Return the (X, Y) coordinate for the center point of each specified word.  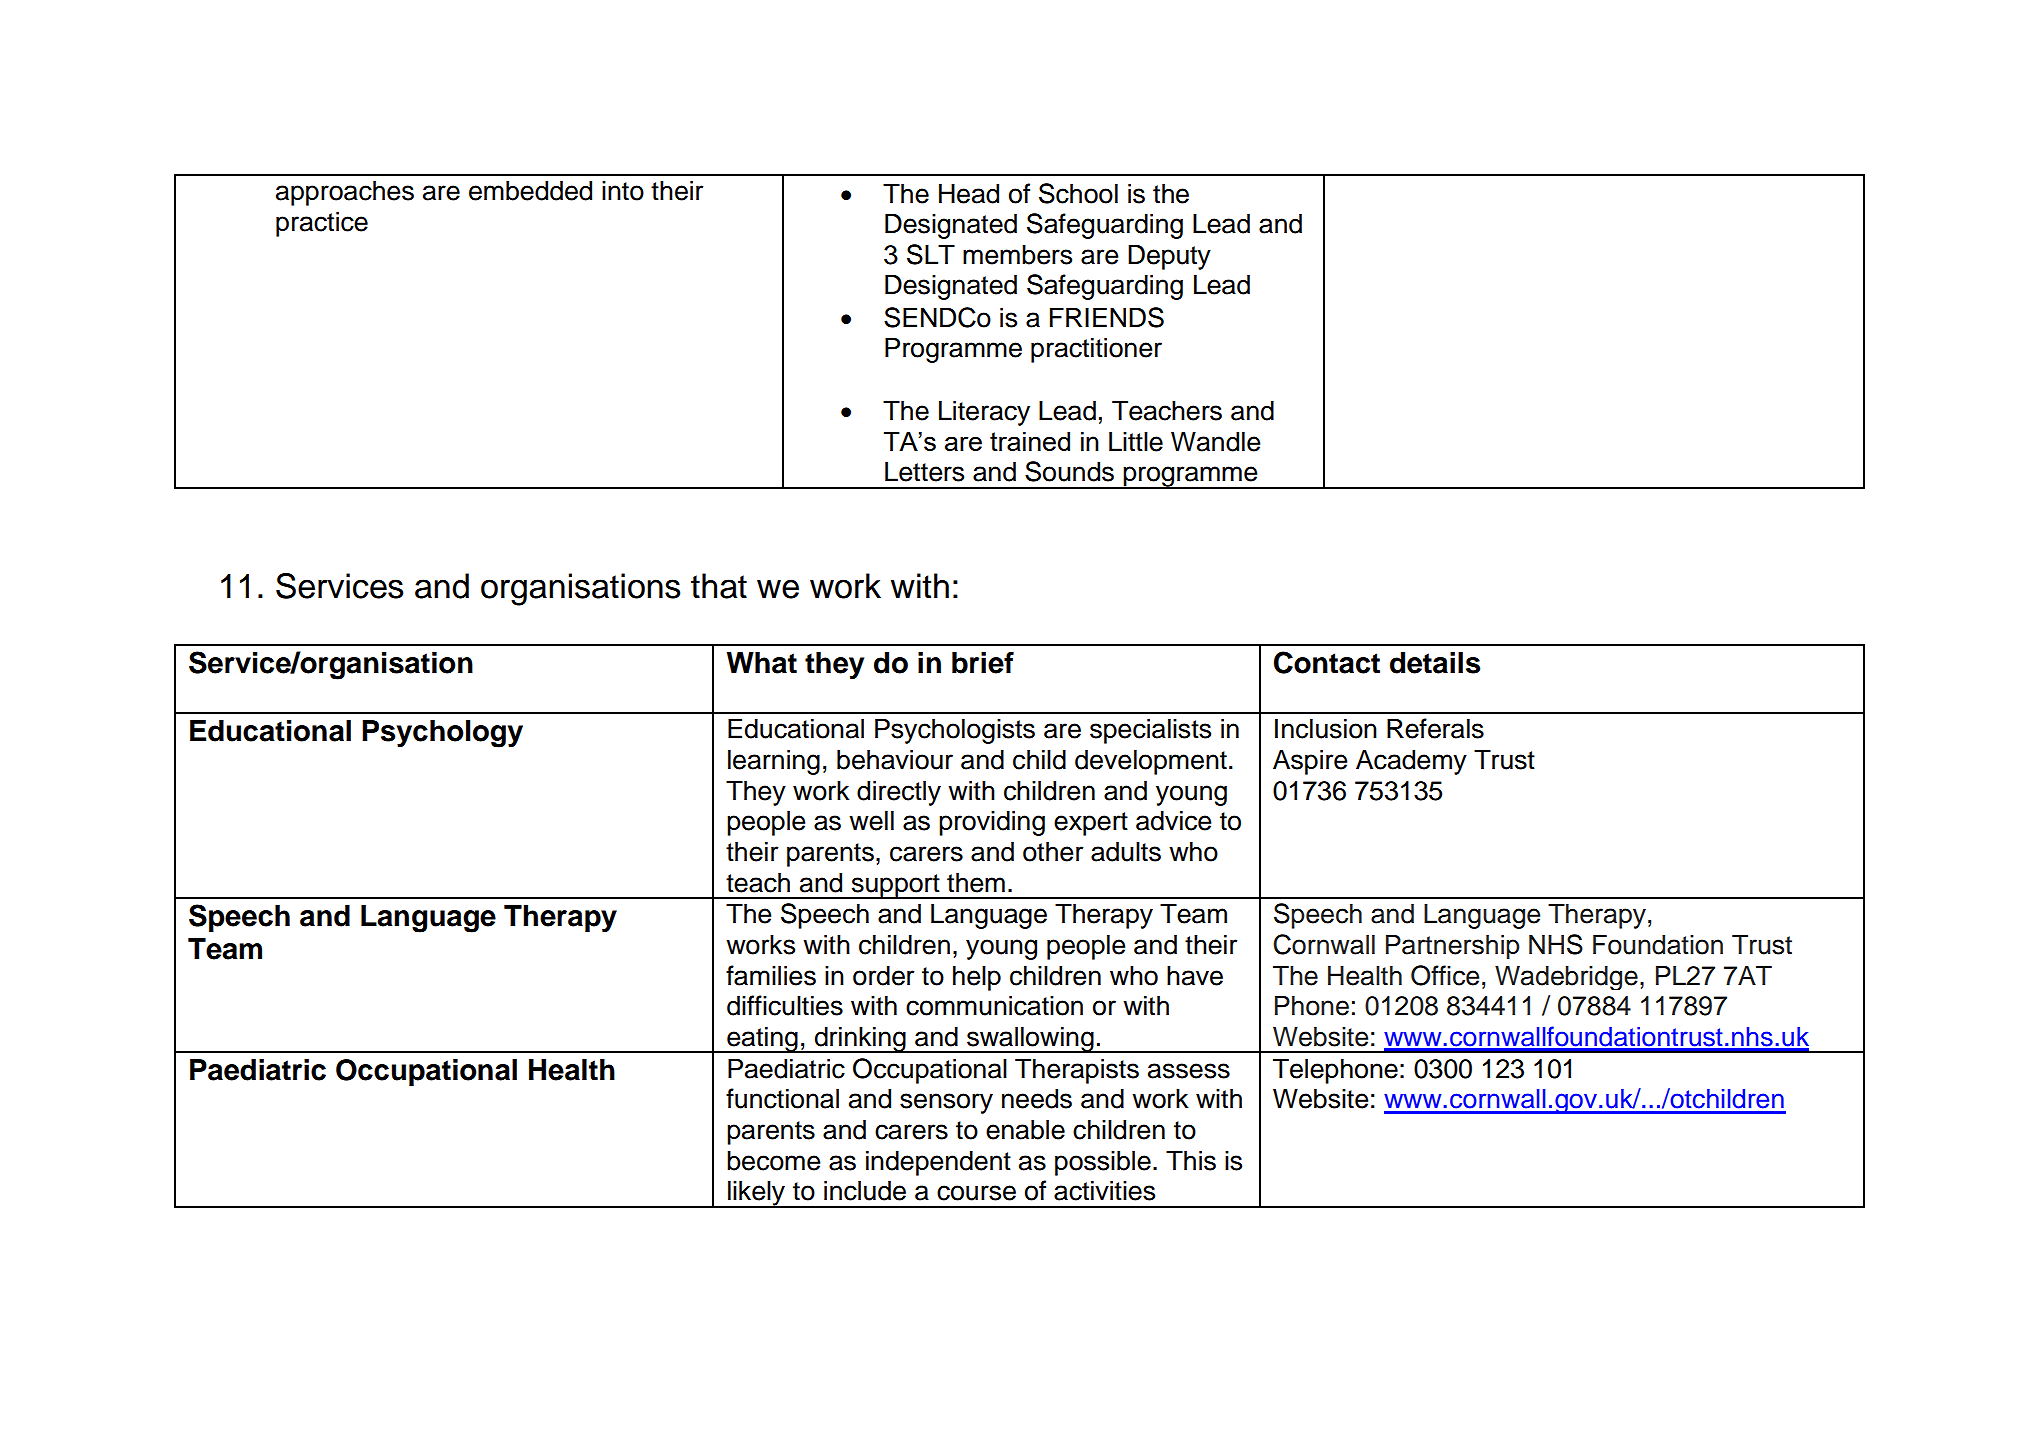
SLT (931, 254)
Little (1136, 441)
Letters (924, 471)
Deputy (1169, 257)
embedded (530, 190)
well (871, 820)
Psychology (442, 734)
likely (757, 1194)
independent (938, 1163)
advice (1174, 820)
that (719, 586)
